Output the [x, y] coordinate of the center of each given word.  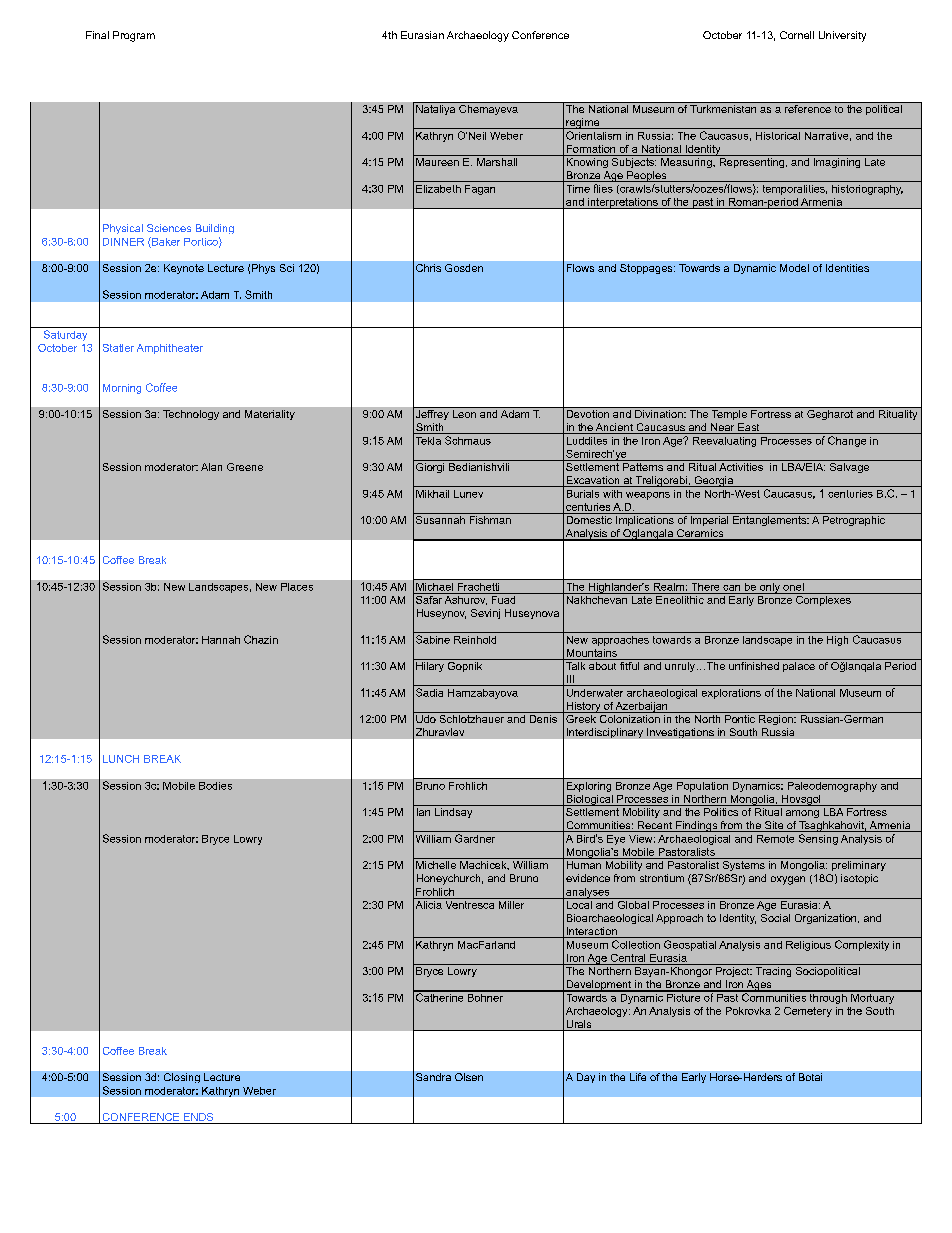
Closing [182, 1078]
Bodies [215, 786]
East [749, 428]
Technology [191, 415]
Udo [426, 719]
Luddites [587, 441]
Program [134, 36]
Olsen [469, 1077]
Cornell [797, 35]
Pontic [740, 719]
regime [583, 123]
